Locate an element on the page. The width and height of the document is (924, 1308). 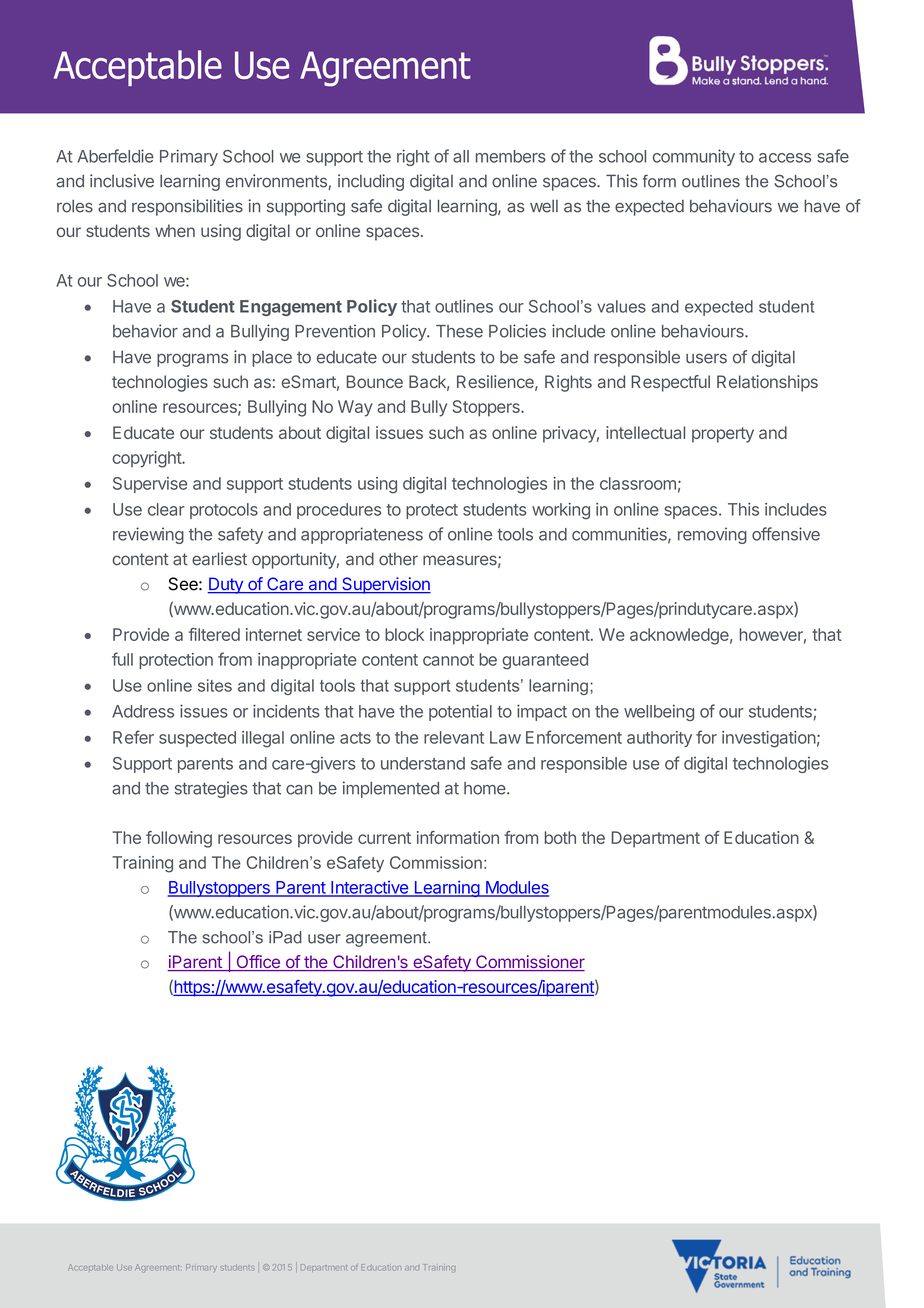
both is located at coordinates (560, 837).
